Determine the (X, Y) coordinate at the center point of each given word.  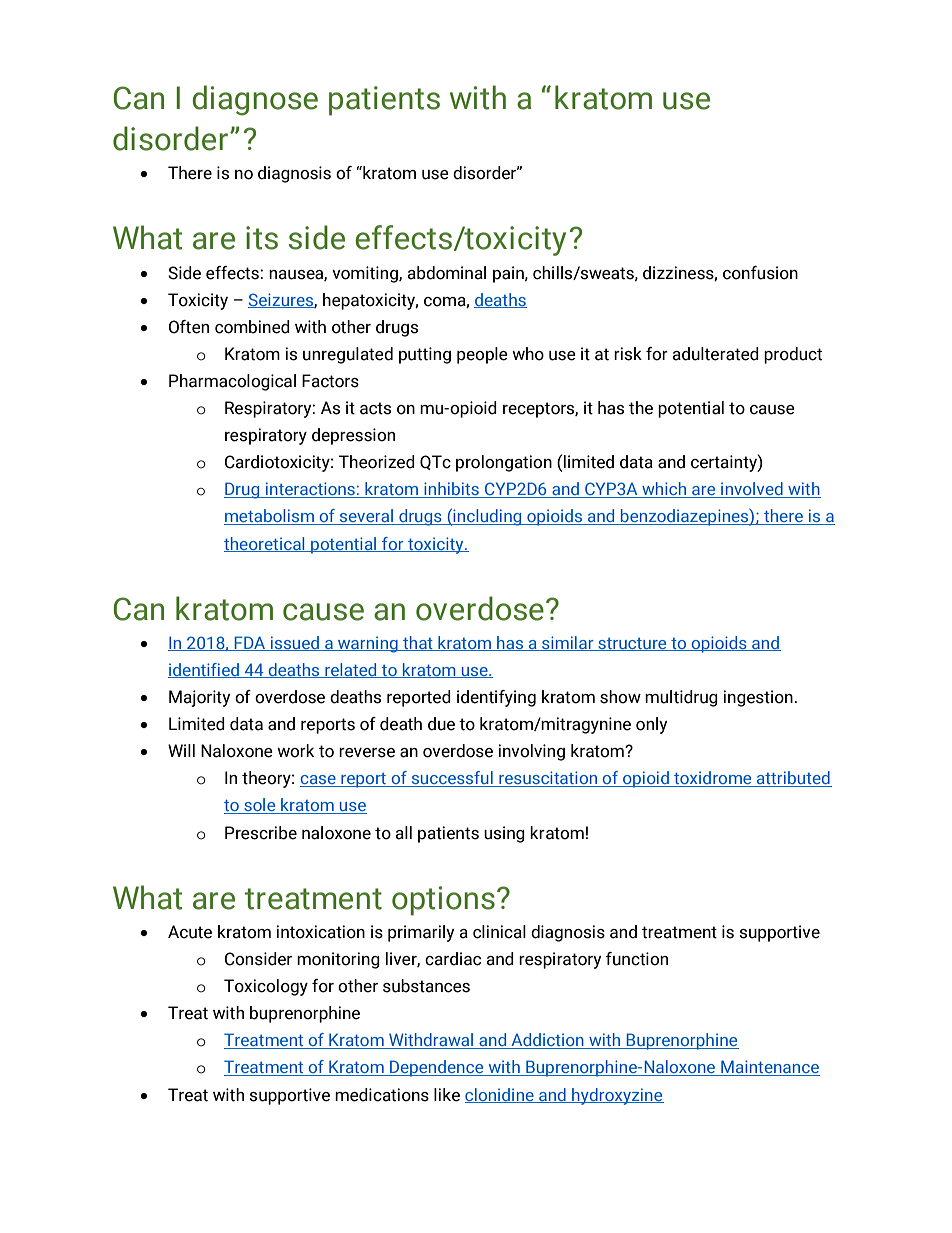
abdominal (446, 273)
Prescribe (261, 833)
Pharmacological (232, 382)
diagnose (255, 100)
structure (632, 644)
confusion (760, 273)
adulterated (715, 354)
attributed (793, 779)
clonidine (500, 1095)
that (418, 643)
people (482, 355)
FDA (250, 643)
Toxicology (266, 987)
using (504, 834)
